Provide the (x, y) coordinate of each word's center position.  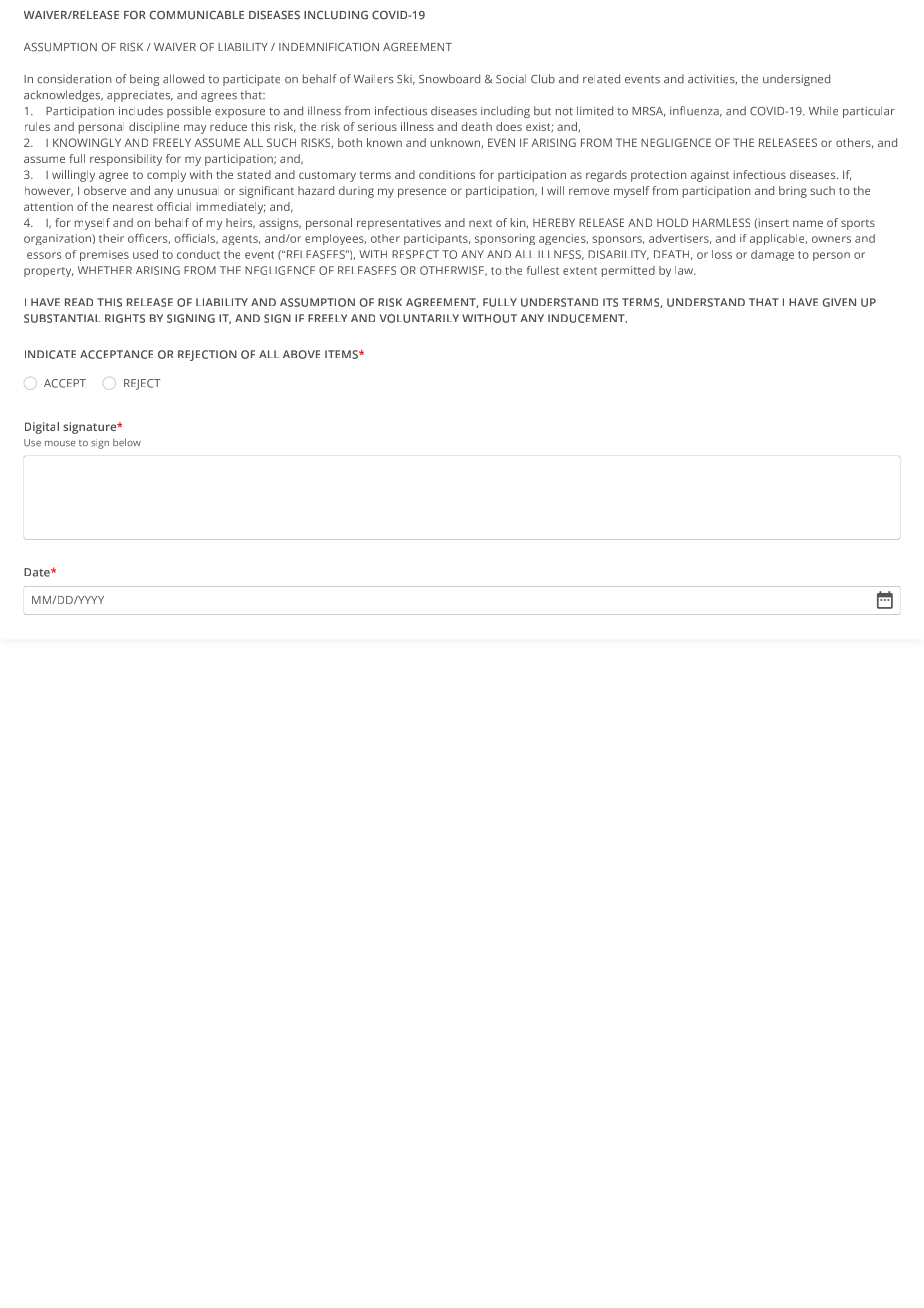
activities (712, 80)
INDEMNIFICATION (329, 47)
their (111, 238)
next (480, 223)
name (808, 223)
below (127, 442)
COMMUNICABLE (197, 15)
